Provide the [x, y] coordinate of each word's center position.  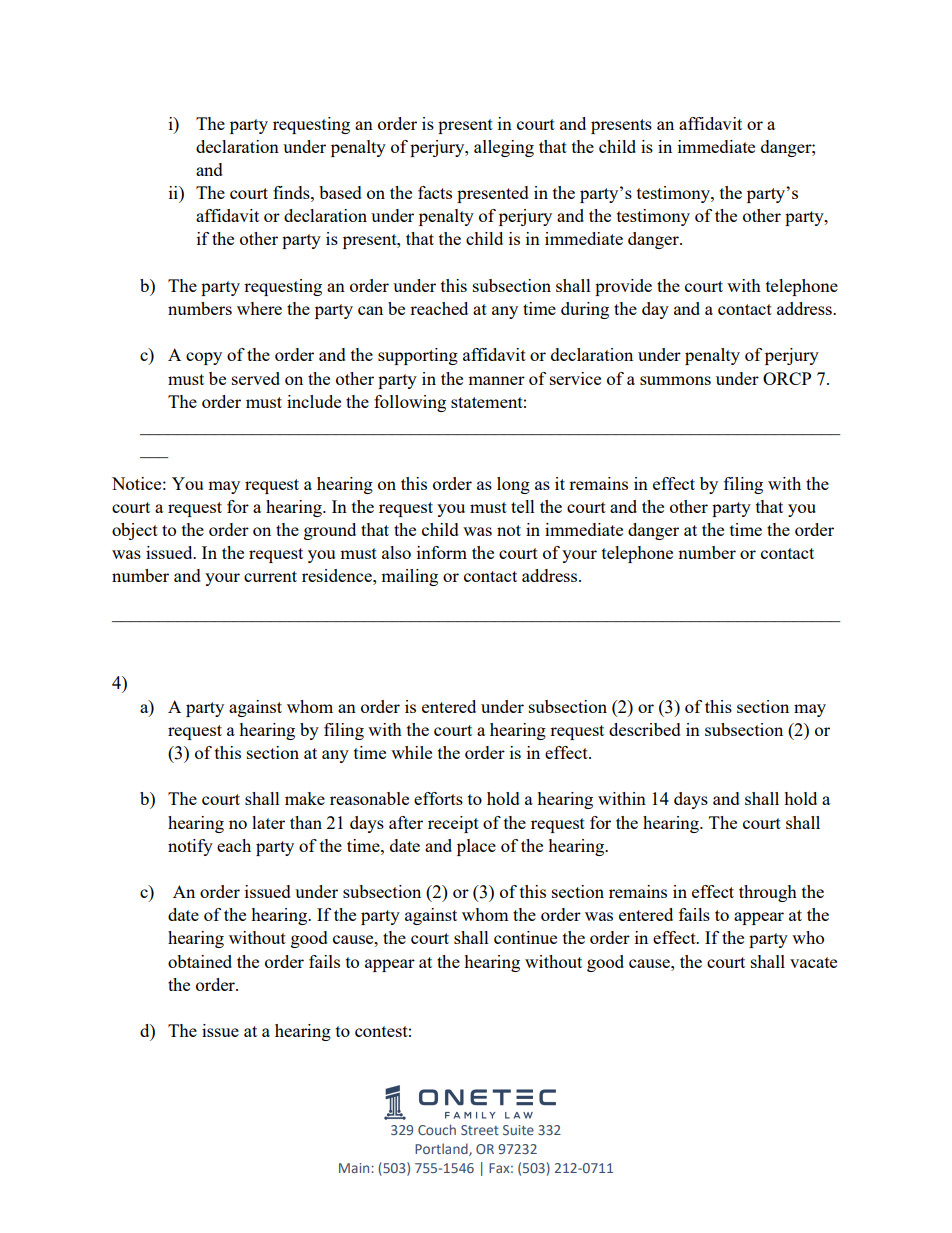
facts [435, 192]
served [256, 378]
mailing [409, 577]
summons [675, 380]
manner [496, 380]
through [768, 893]
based [340, 192]
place [476, 847]
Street [480, 1130]
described [645, 729]
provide [623, 287]
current [270, 576]
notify [190, 847]
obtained [200, 961]
